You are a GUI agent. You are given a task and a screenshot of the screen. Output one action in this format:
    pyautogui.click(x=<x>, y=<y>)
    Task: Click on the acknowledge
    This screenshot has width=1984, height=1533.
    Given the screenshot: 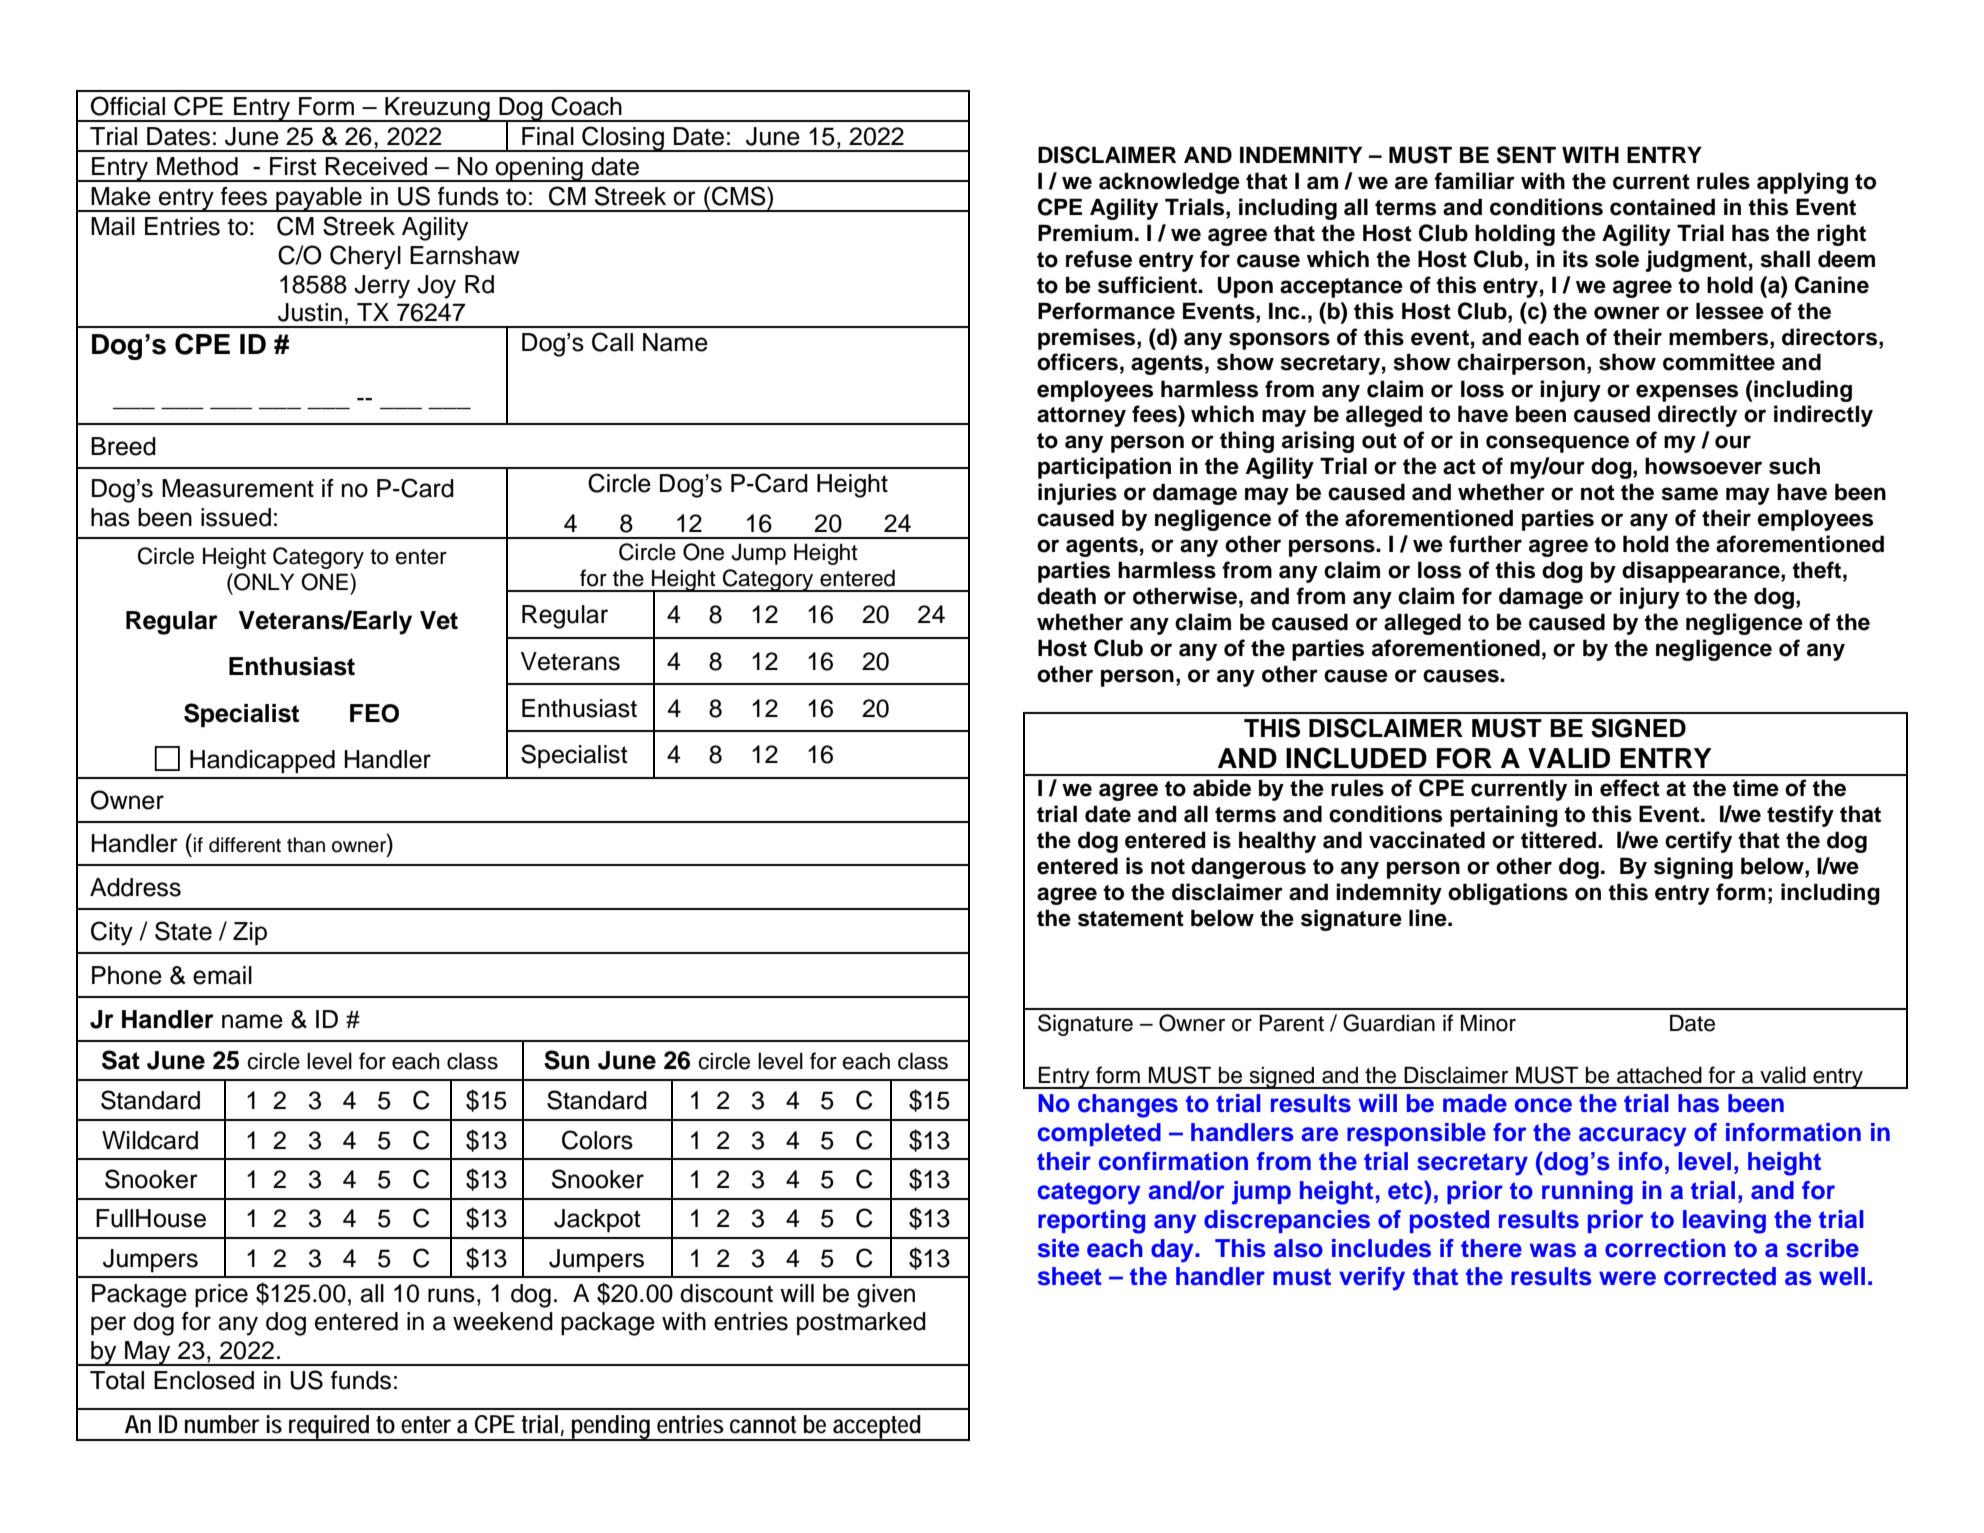 What is the action you would take?
    pyautogui.click(x=1169, y=183)
